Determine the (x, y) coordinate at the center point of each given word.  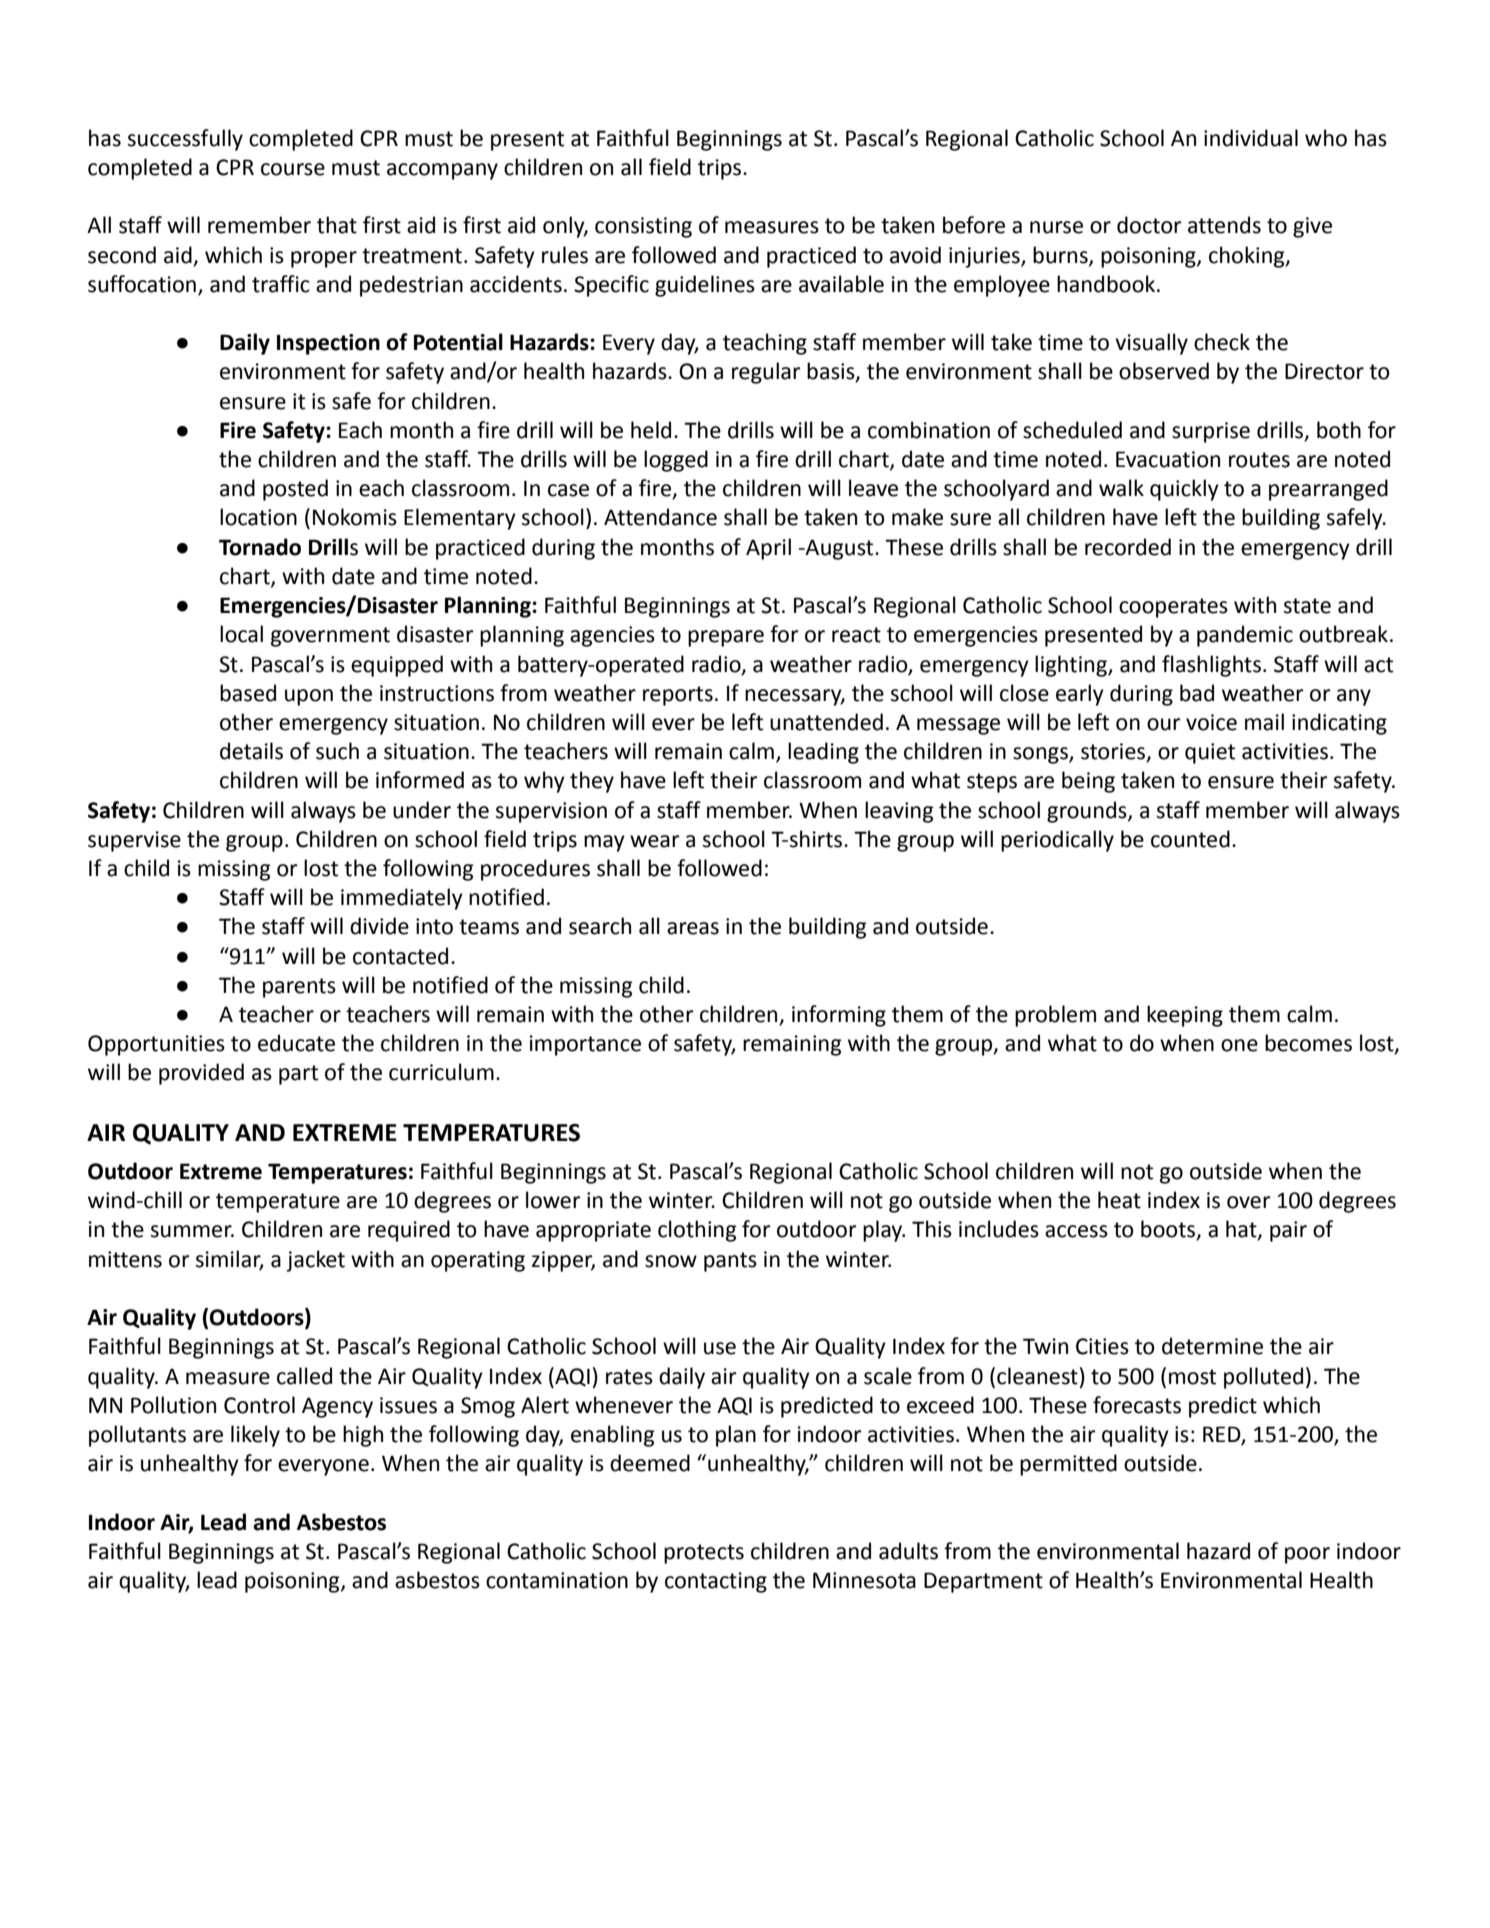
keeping (1185, 1016)
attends (1224, 225)
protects (704, 1554)
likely (255, 1436)
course (293, 169)
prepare (726, 638)
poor (1307, 1555)
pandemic (1245, 636)
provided (201, 1074)
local (241, 634)
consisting (643, 227)
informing (839, 1016)
